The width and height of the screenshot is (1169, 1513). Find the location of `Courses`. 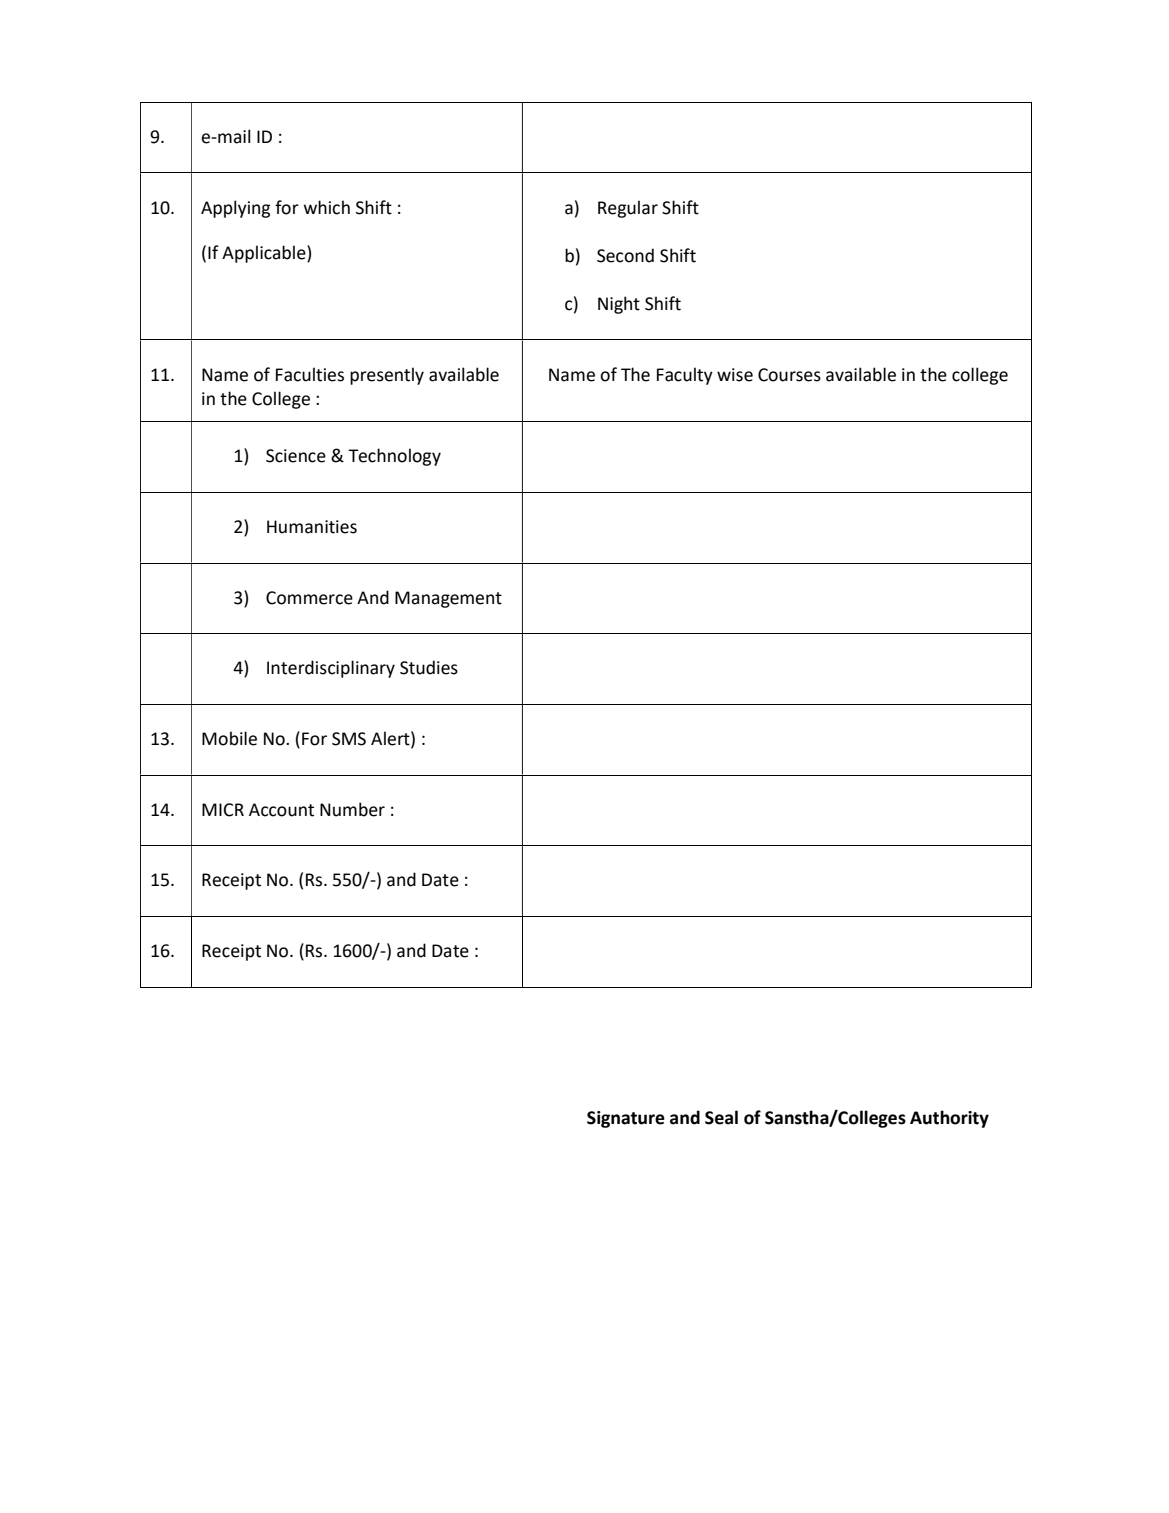

Courses is located at coordinates (789, 375).
